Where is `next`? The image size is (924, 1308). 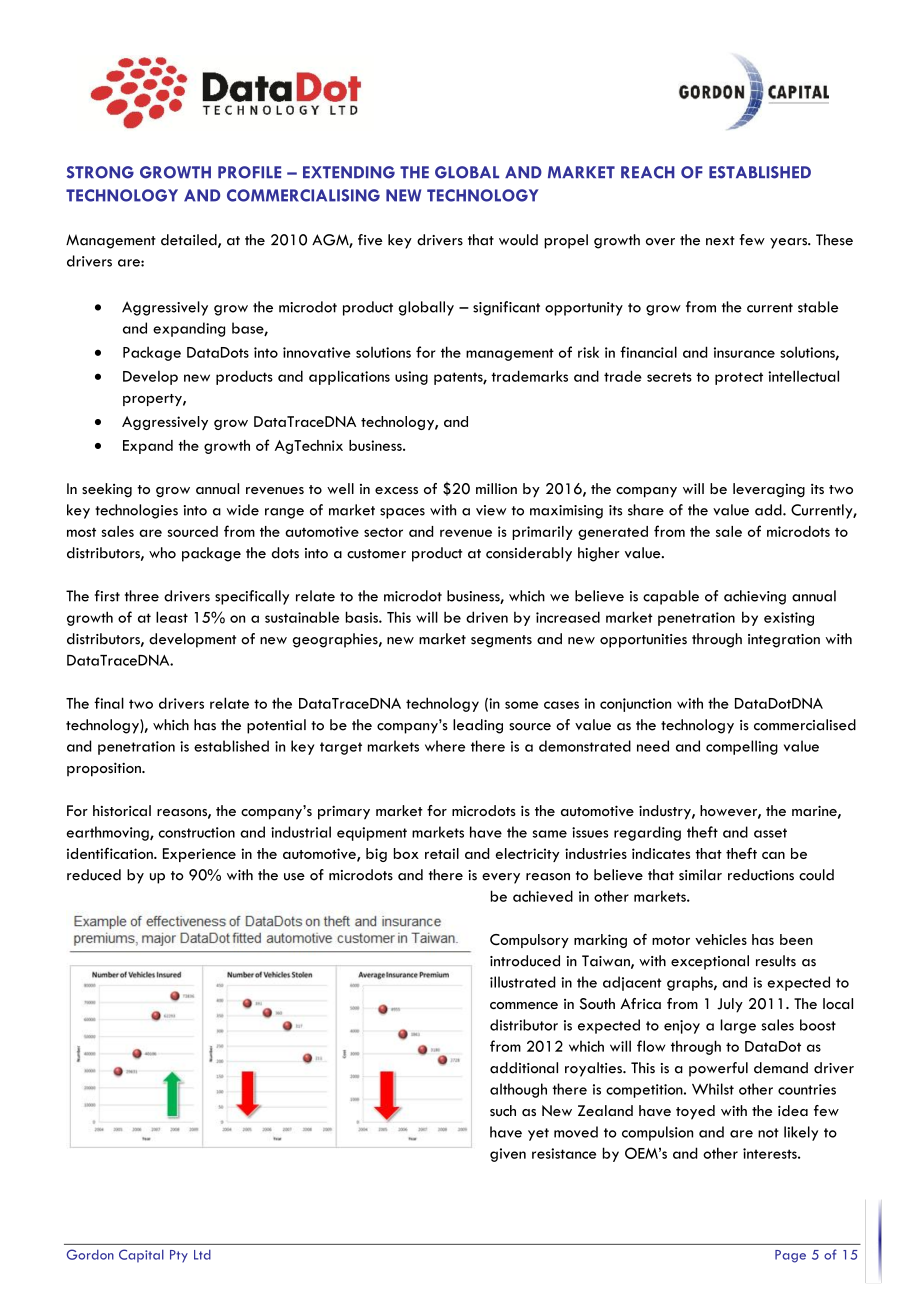 next is located at coordinates (720, 241).
